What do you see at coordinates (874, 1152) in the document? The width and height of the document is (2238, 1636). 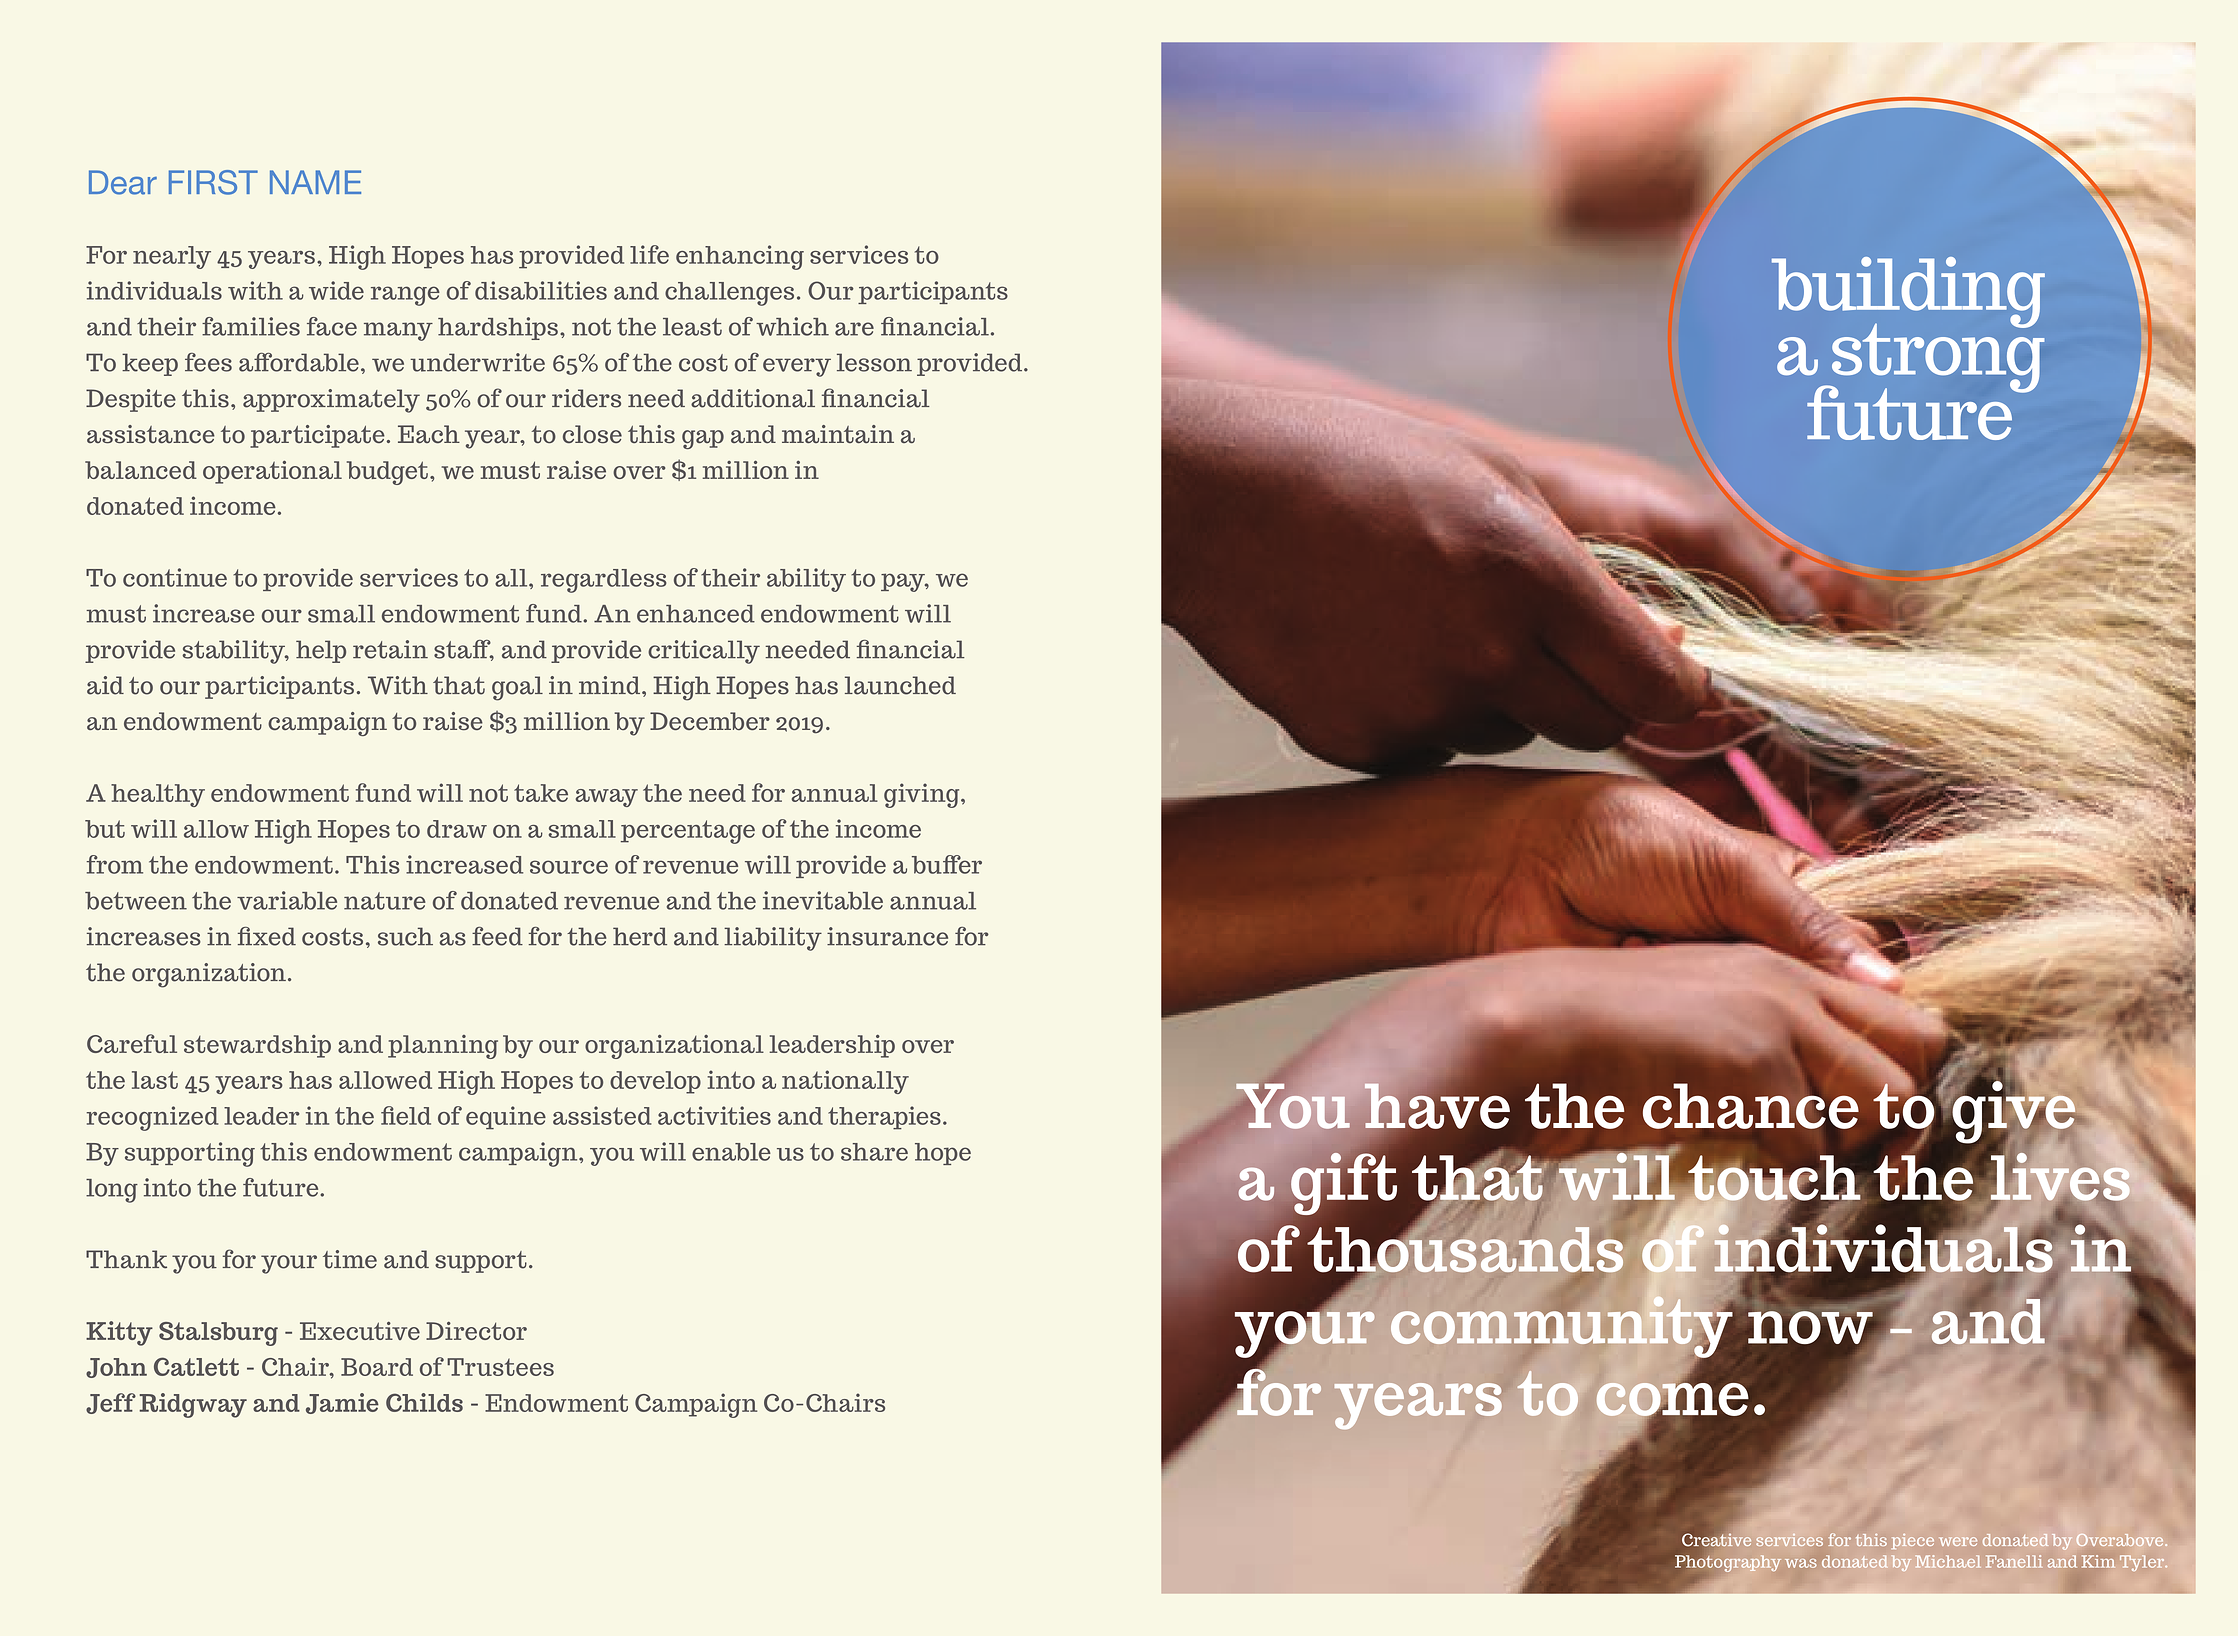 I see `share` at bounding box center [874, 1152].
